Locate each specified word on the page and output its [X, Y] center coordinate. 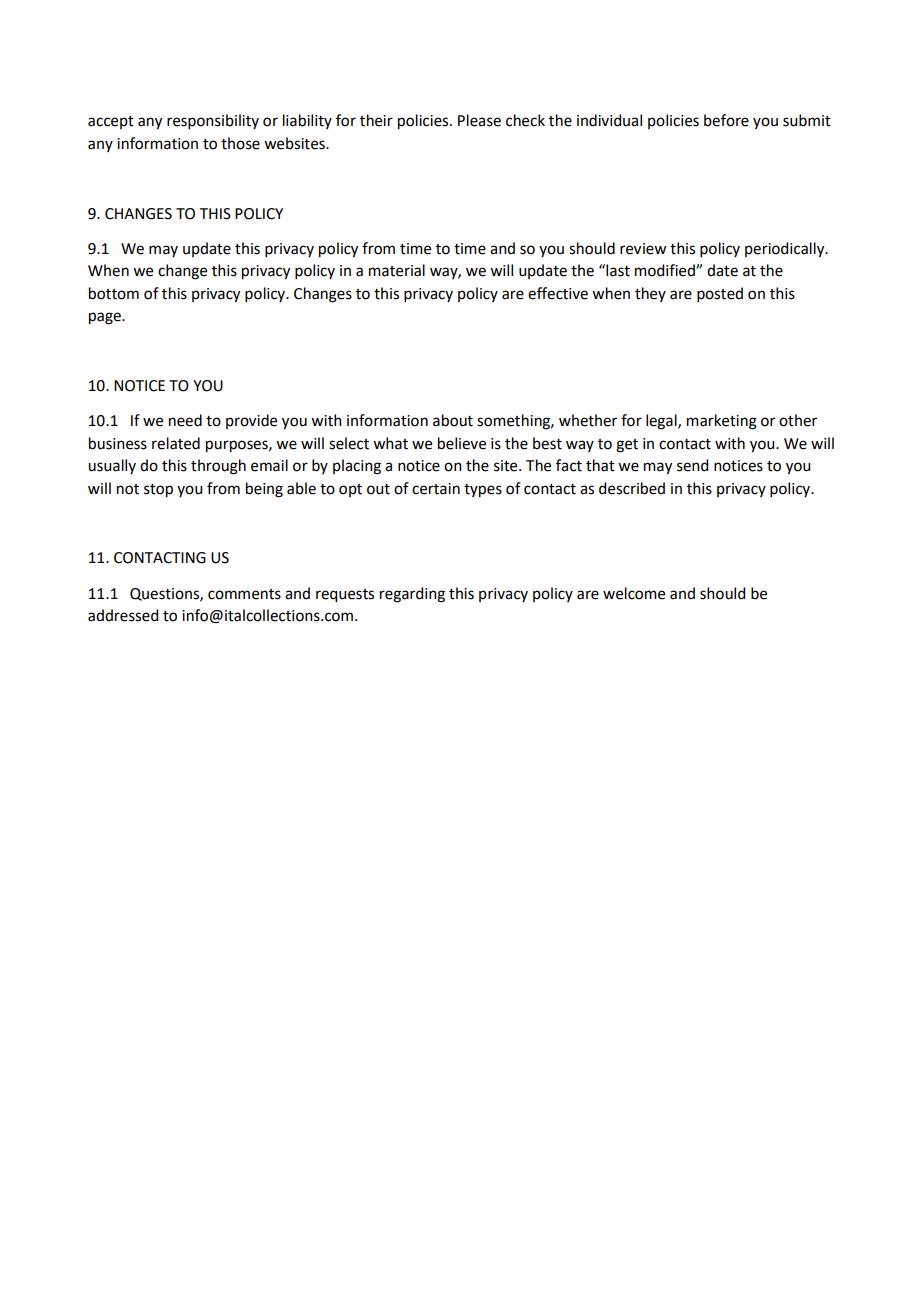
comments [244, 594]
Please [479, 120]
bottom [114, 293]
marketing [722, 422]
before [726, 120]
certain [436, 489]
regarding [412, 595]
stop [158, 491]
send [692, 465]
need [185, 420]
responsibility [213, 121]
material [397, 270]
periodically [786, 250]
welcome [634, 593]
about [453, 420]
